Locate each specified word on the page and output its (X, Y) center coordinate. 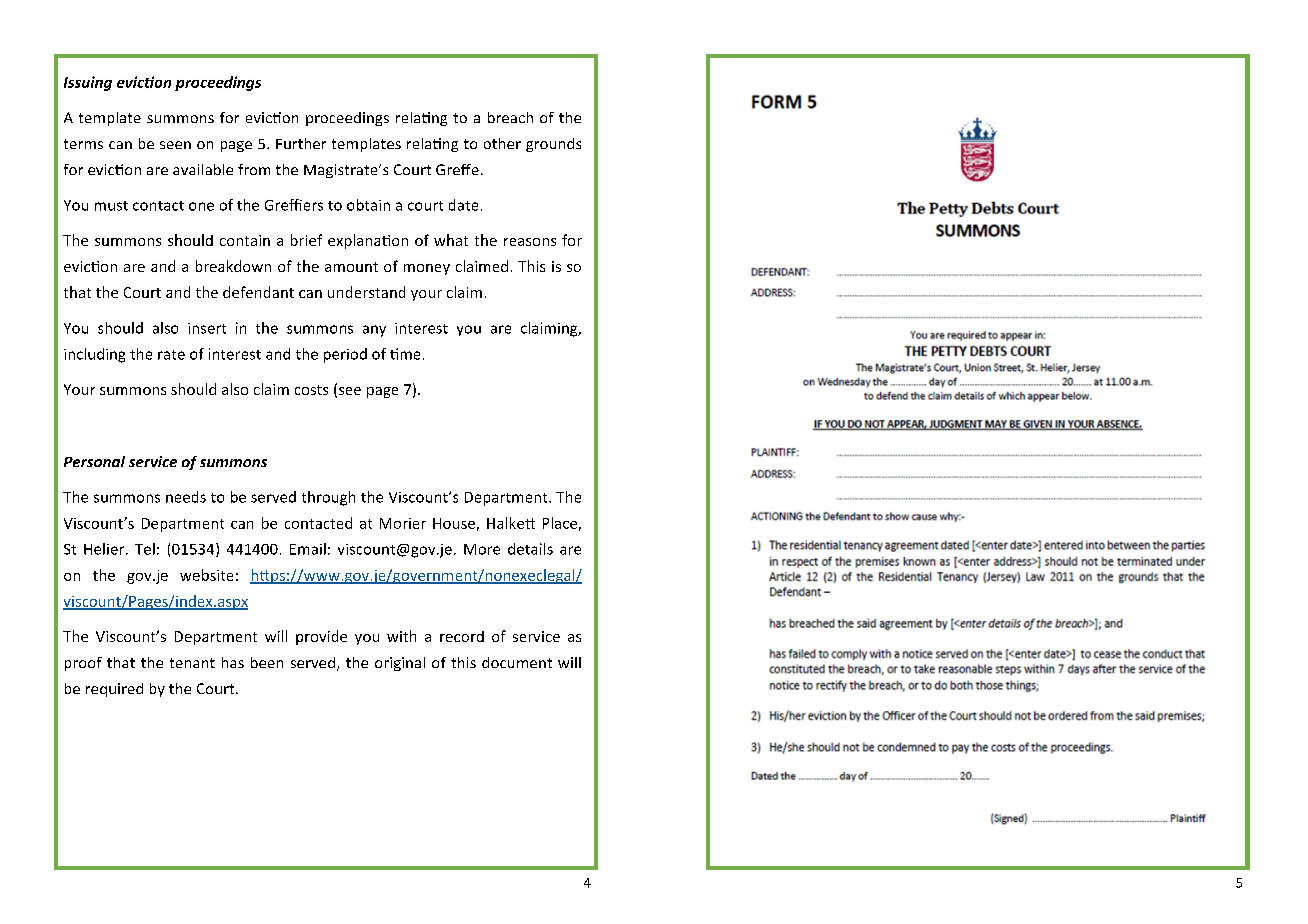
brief (306, 240)
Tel (145, 549)
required (114, 690)
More (482, 549)
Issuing (88, 83)
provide (321, 637)
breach (510, 117)
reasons (530, 242)
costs (311, 390)
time (405, 354)
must (111, 206)
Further (301, 143)
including (94, 355)
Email (308, 549)
